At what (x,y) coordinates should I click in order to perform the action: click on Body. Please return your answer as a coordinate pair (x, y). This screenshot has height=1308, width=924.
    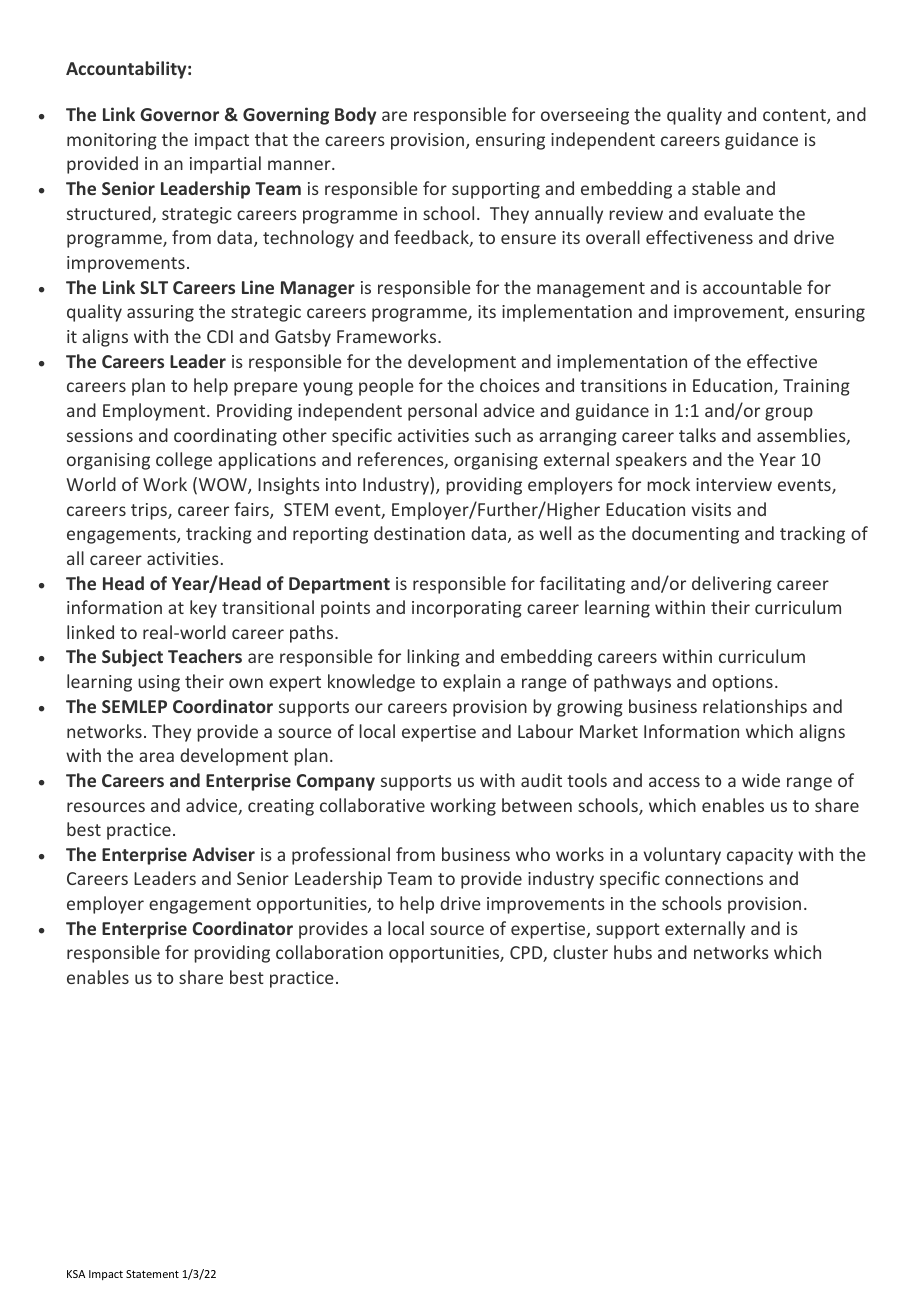
    Looking at the image, I should click on (355, 116).
